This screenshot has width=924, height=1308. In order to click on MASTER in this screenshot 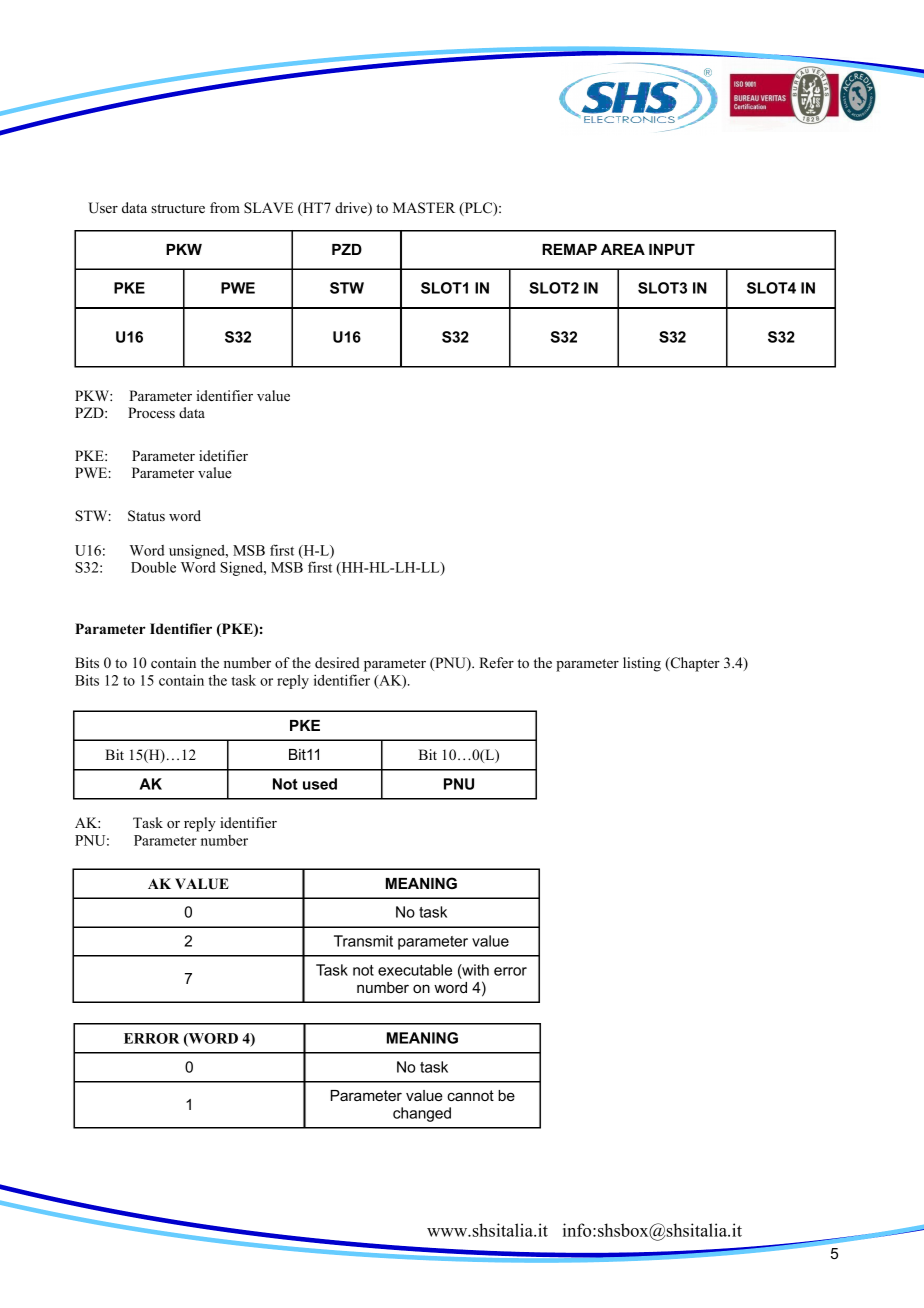, I will do `click(424, 208)`.
